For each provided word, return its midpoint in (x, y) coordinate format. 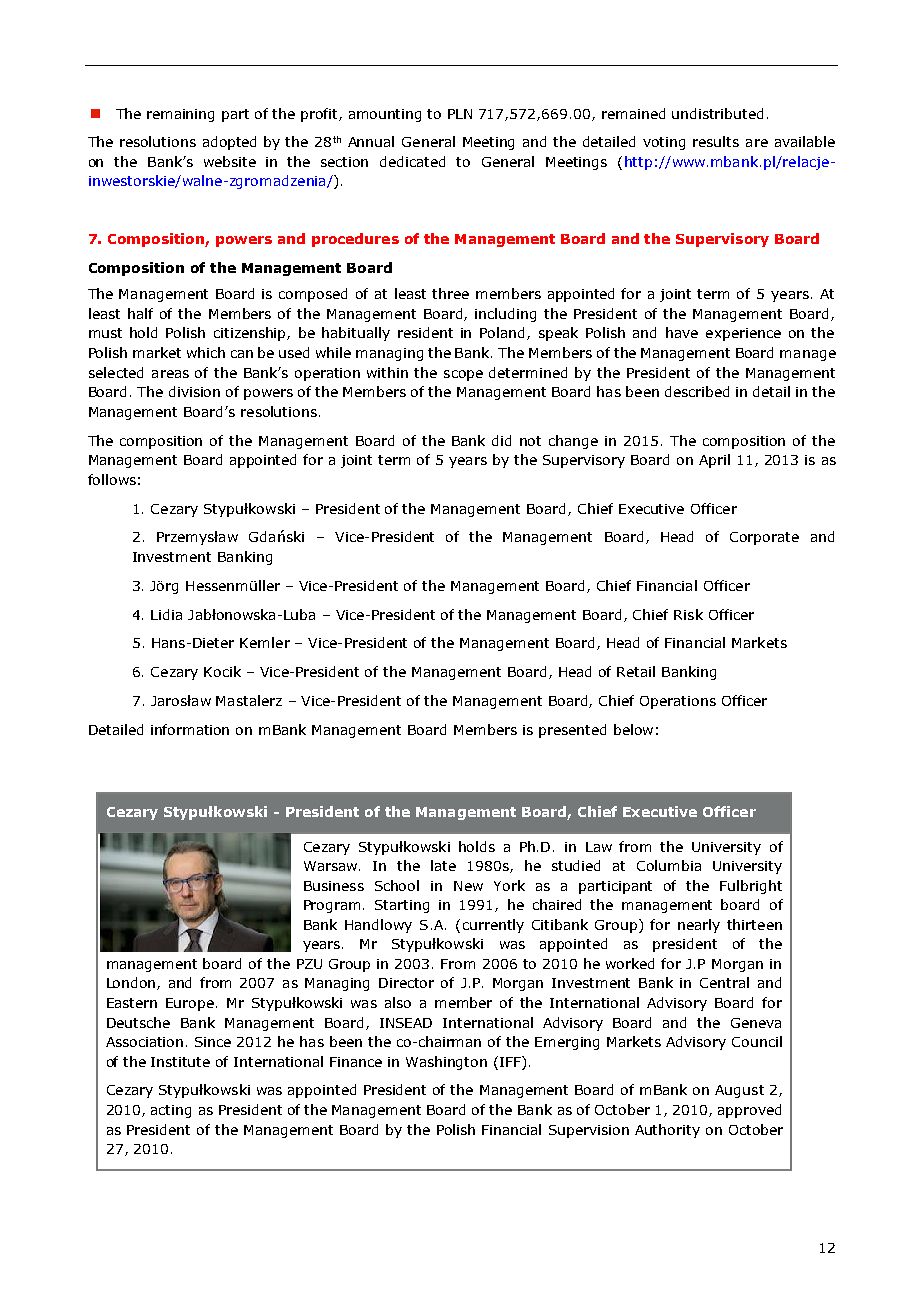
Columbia (669, 865)
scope (463, 375)
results (716, 141)
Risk (688, 614)
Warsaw (332, 866)
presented (572, 731)
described (697, 391)
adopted (229, 143)
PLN (460, 114)
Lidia (166, 614)
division (194, 391)
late (443, 865)
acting (171, 1111)
